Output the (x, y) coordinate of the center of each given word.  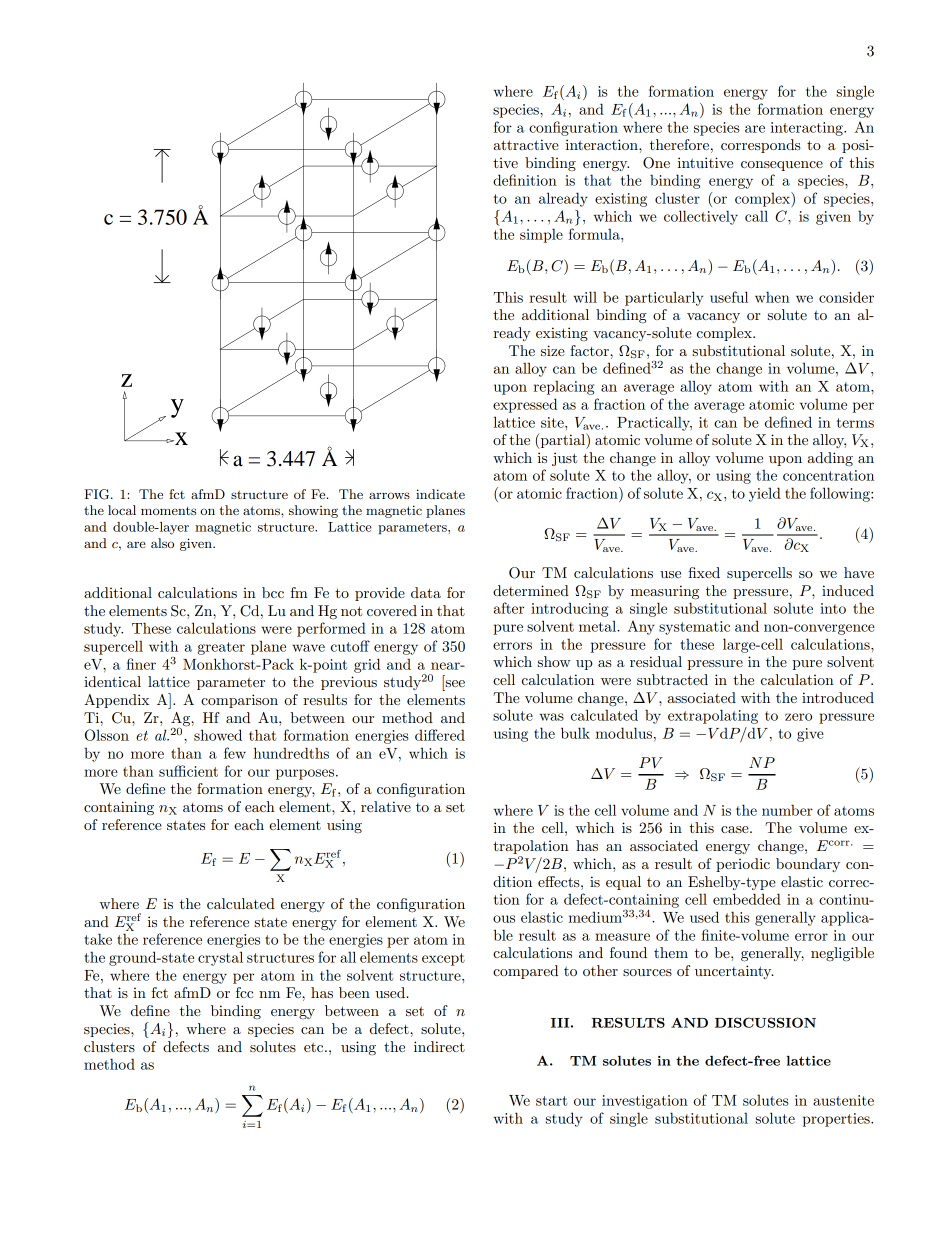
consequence (782, 166)
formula (595, 234)
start (551, 1101)
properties (837, 1120)
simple (541, 235)
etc (315, 1047)
